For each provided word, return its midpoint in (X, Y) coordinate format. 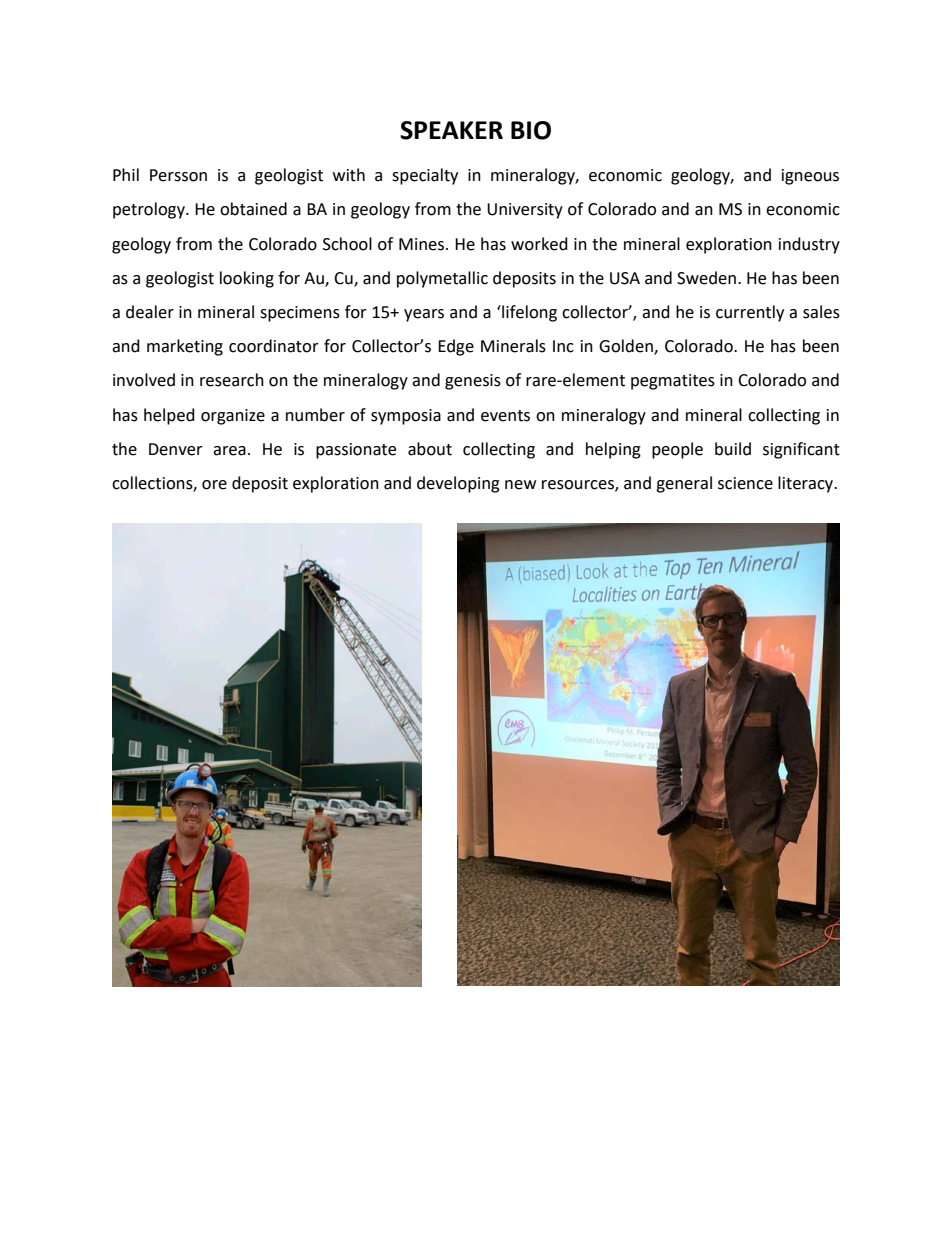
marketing (185, 347)
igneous (810, 177)
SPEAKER (451, 130)
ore (214, 485)
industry (809, 245)
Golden (627, 347)
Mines (423, 244)
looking (247, 279)
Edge (456, 347)
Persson (178, 175)
